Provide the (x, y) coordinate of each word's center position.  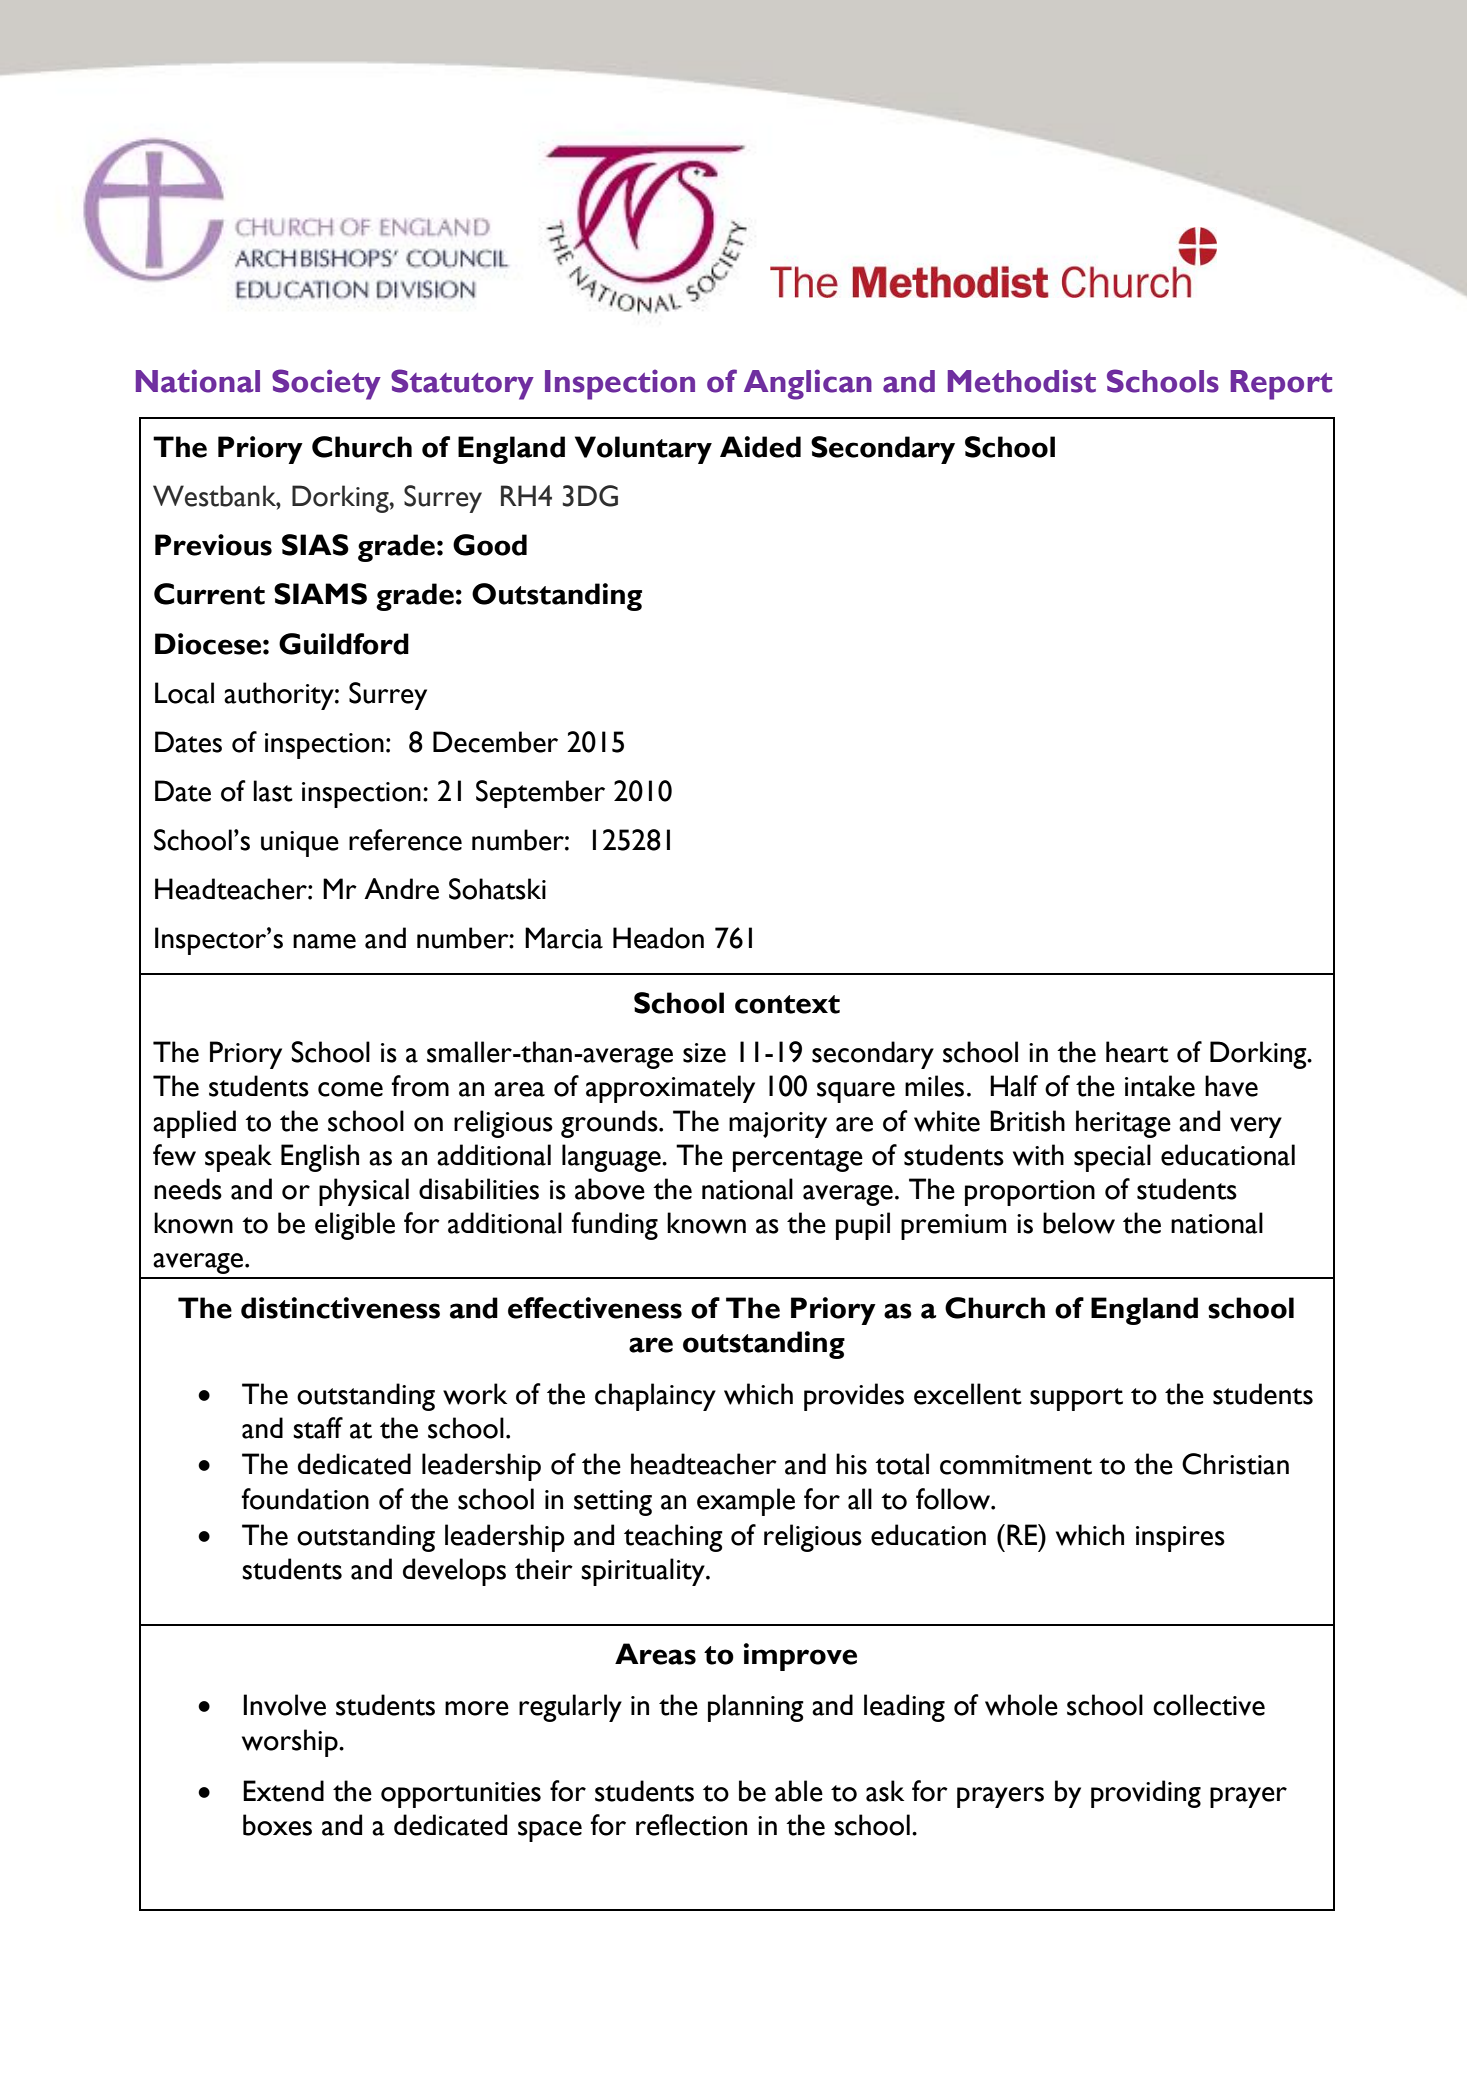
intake (1160, 1086)
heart (1137, 1052)
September (540, 794)
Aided (760, 447)
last (273, 791)
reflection (691, 1825)
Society (326, 384)
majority (778, 1125)
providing (1146, 1794)
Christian (1235, 1464)
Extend (283, 1791)
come (350, 1089)
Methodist (1022, 381)
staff (318, 1428)
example (746, 1502)
